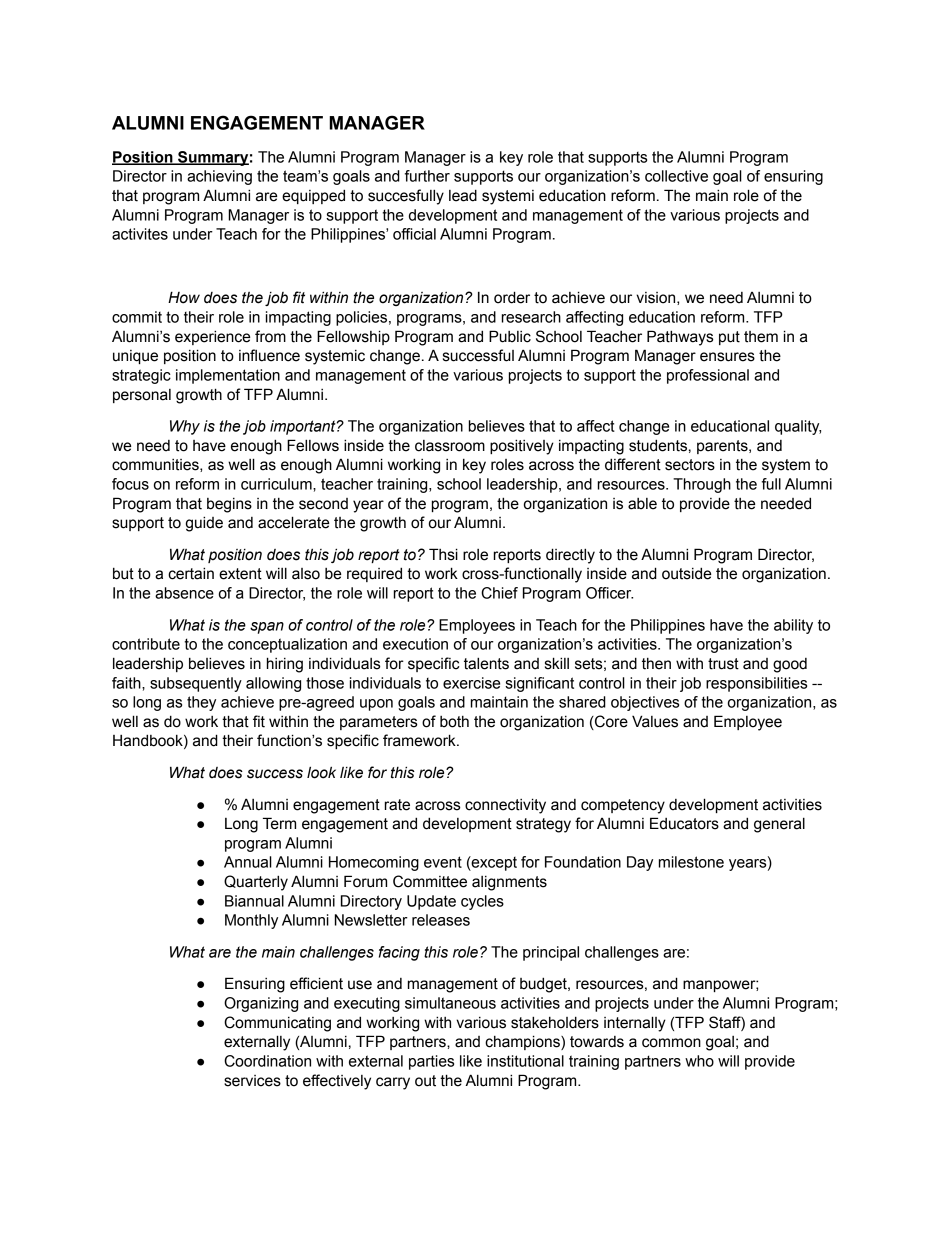 This screenshot has height=1233, width=952. What do you see at coordinates (431, 1062) in the screenshot?
I see `parties` at bounding box center [431, 1062].
